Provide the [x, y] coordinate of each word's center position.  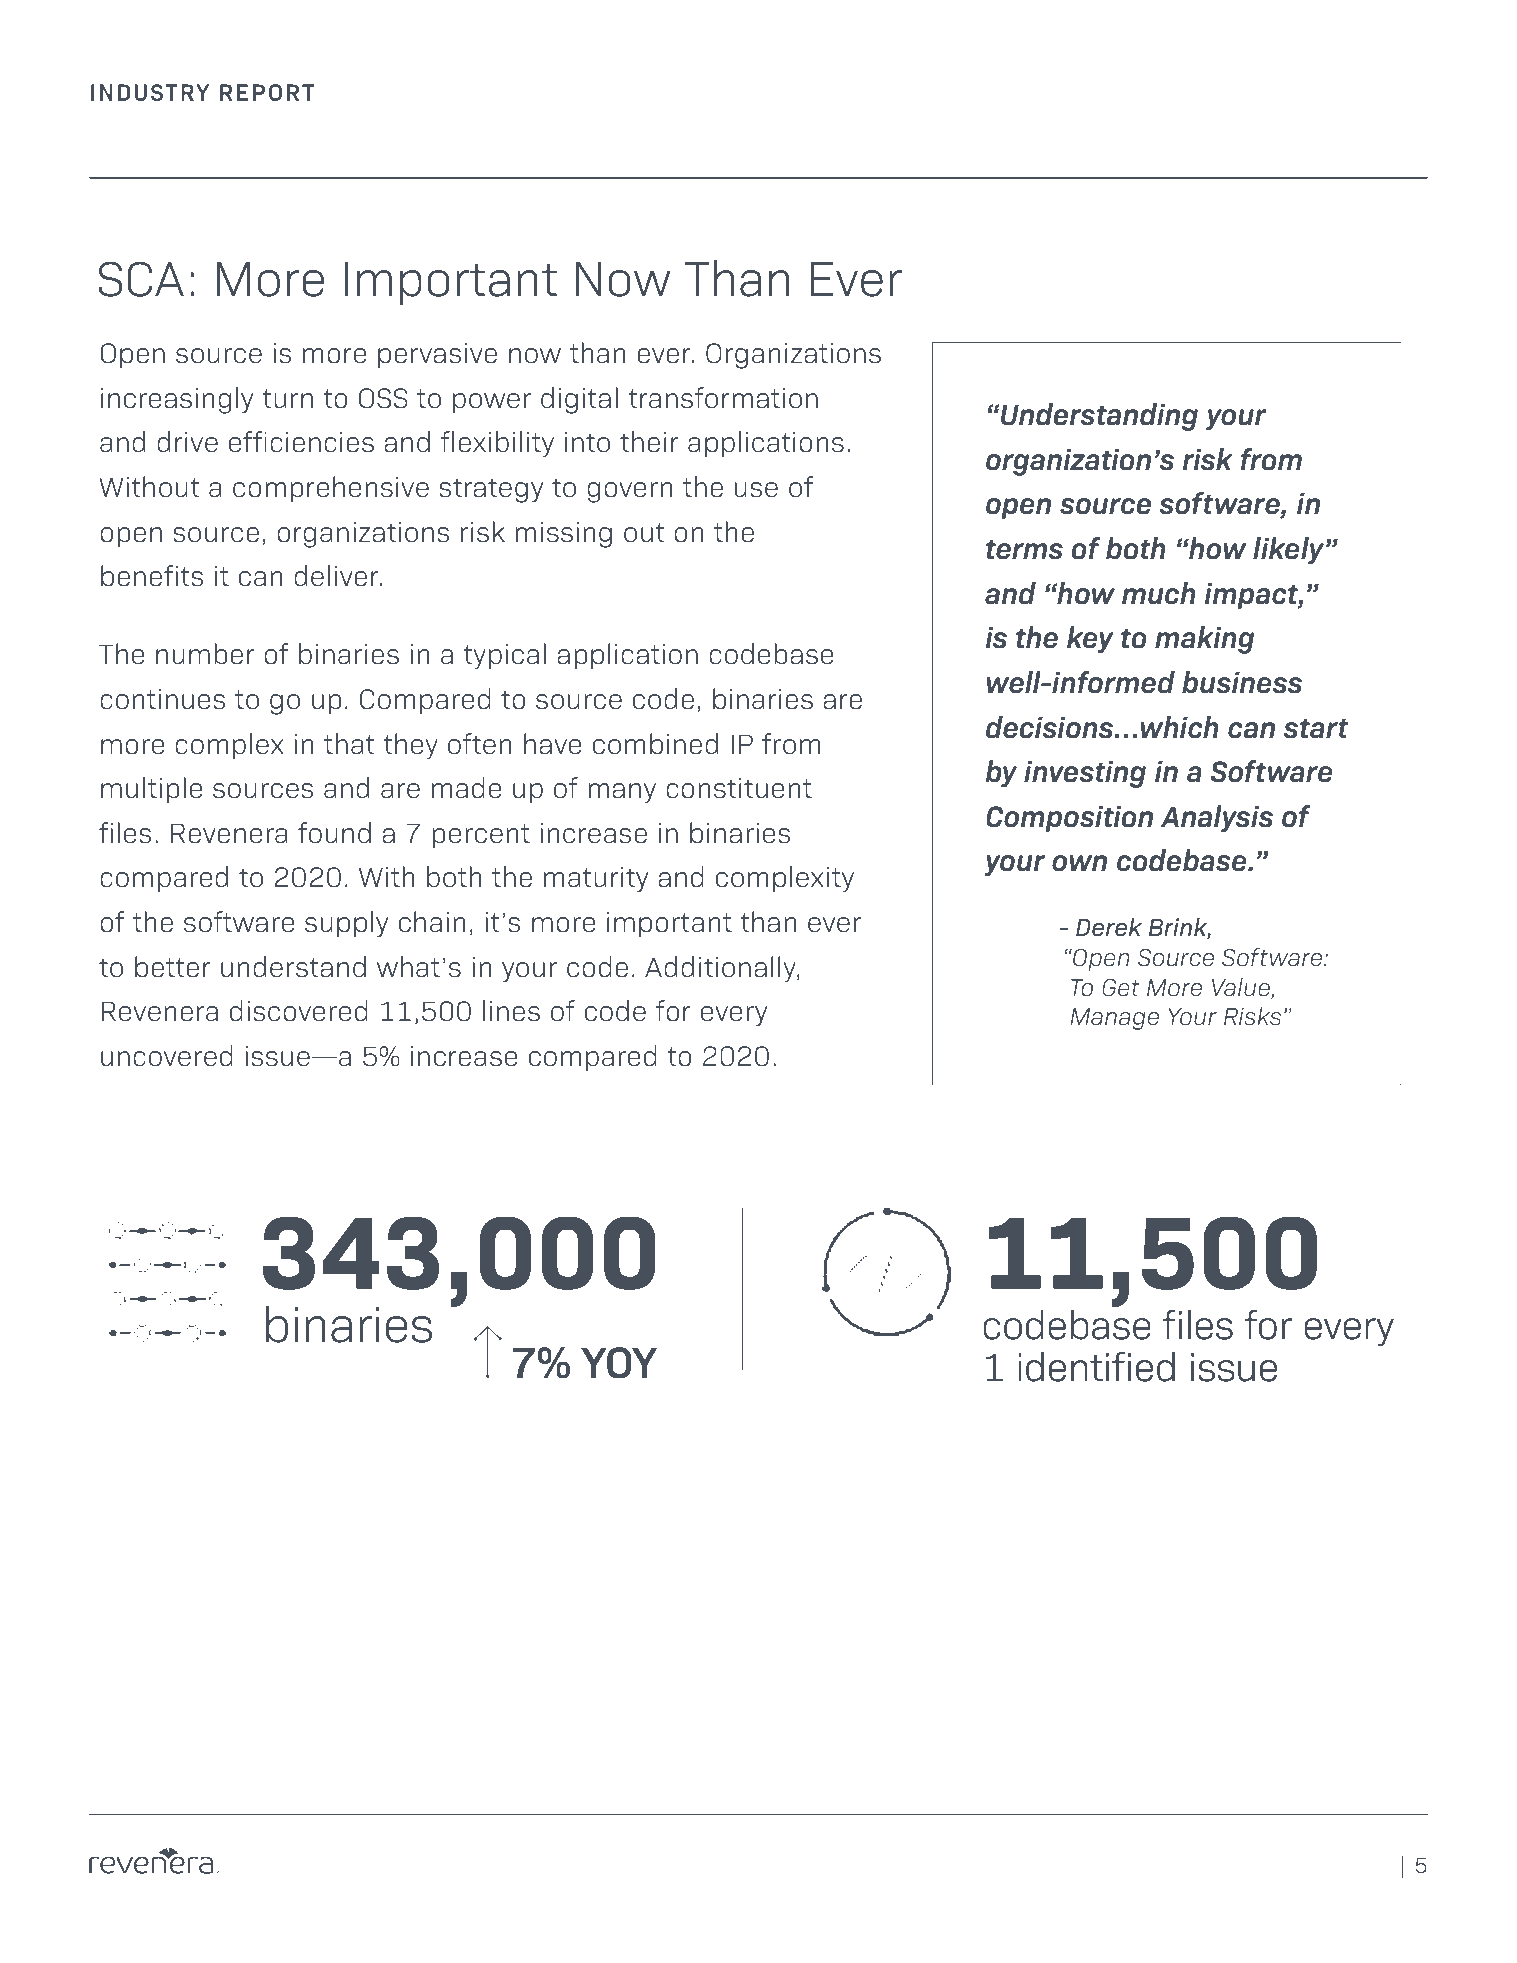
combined [655, 744]
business [1242, 682]
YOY [619, 1363]
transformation [723, 398]
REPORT [267, 92]
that [349, 744]
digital [579, 400]
